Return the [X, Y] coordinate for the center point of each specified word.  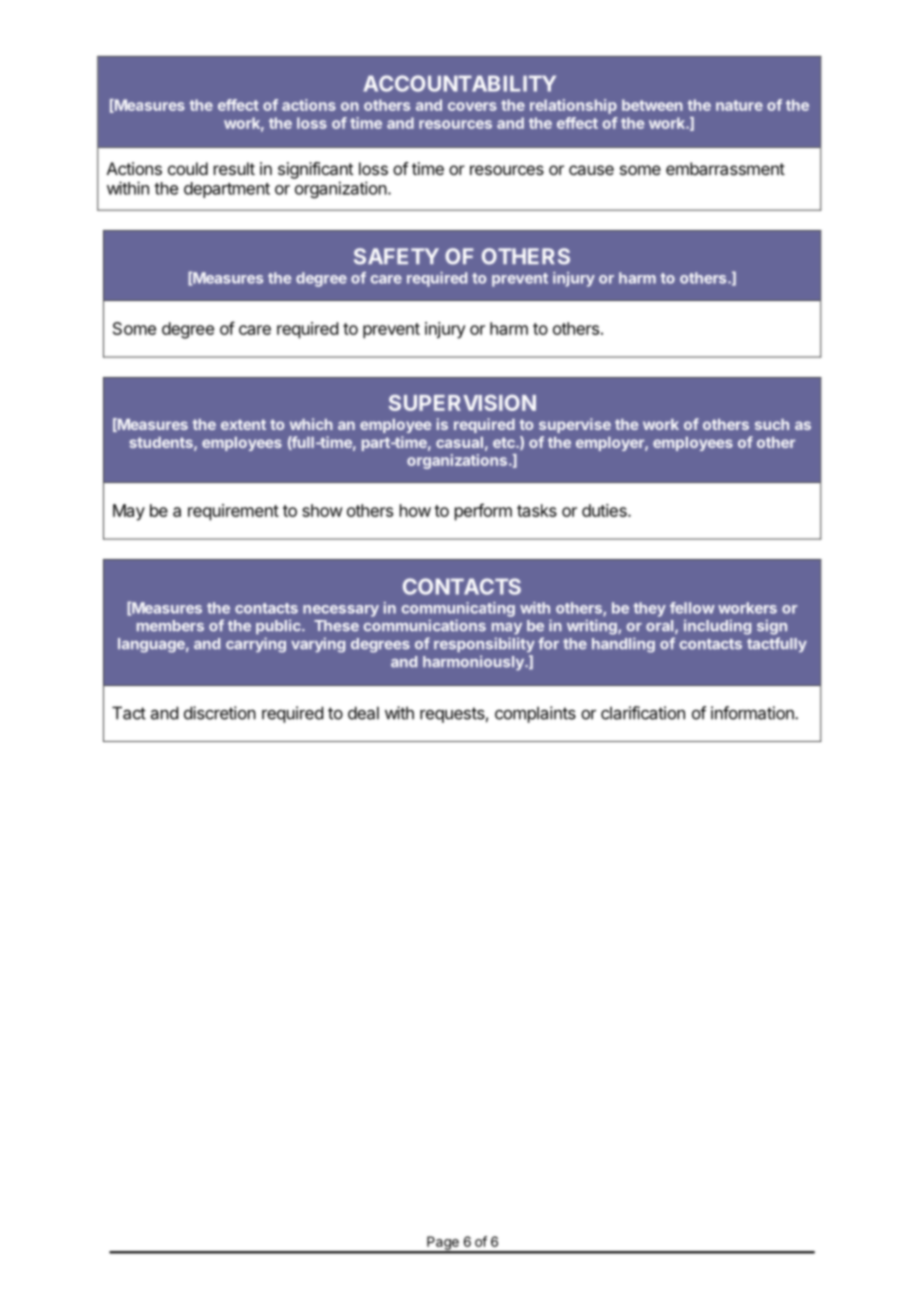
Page [443, 1244]
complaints [535, 714]
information [753, 713]
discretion [220, 713]
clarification [643, 713]
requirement [233, 512]
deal [363, 713]
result [234, 168]
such [772, 424]
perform [483, 512]
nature [739, 105]
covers [472, 106]
